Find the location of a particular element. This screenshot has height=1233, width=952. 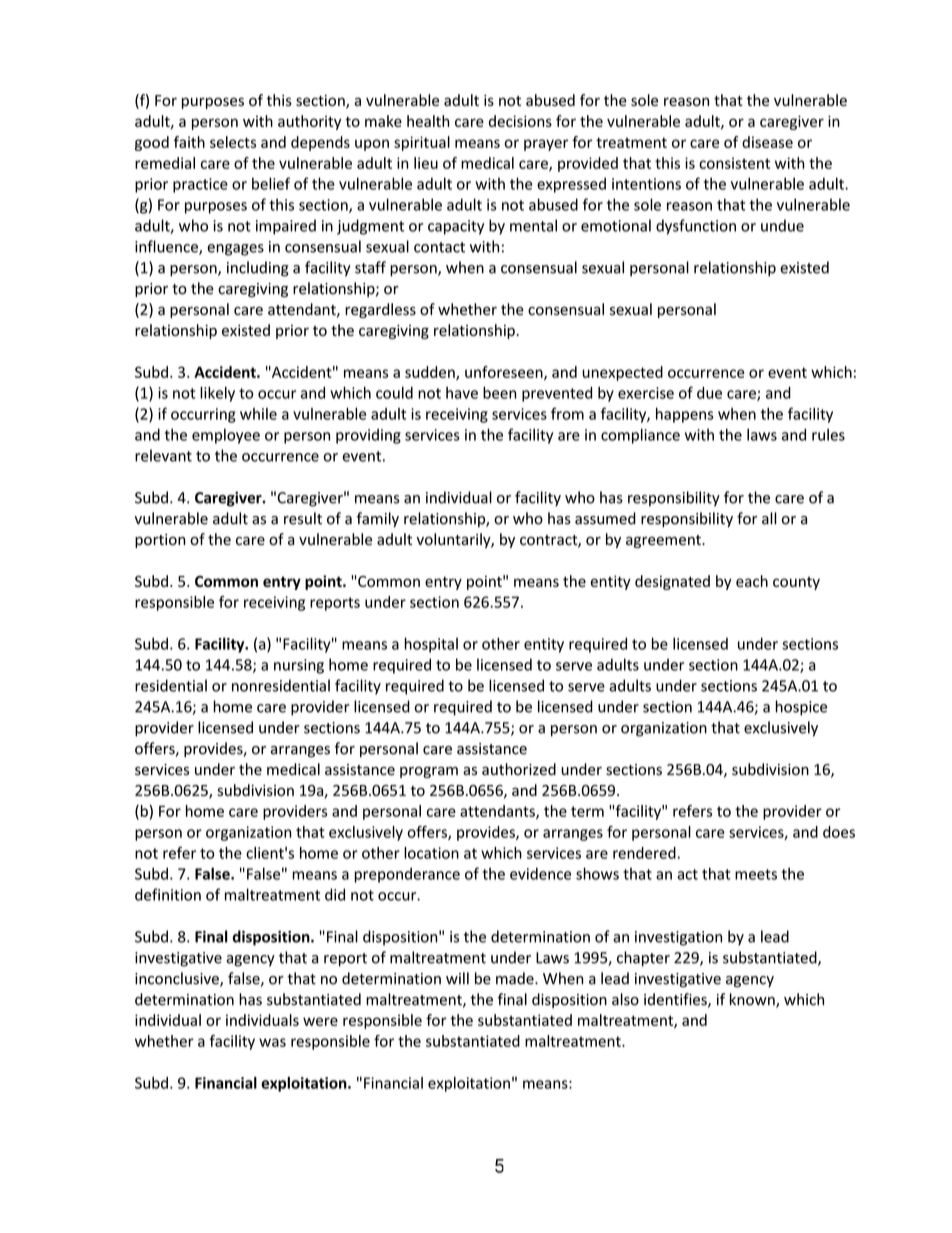

happens is located at coordinates (685, 415).
